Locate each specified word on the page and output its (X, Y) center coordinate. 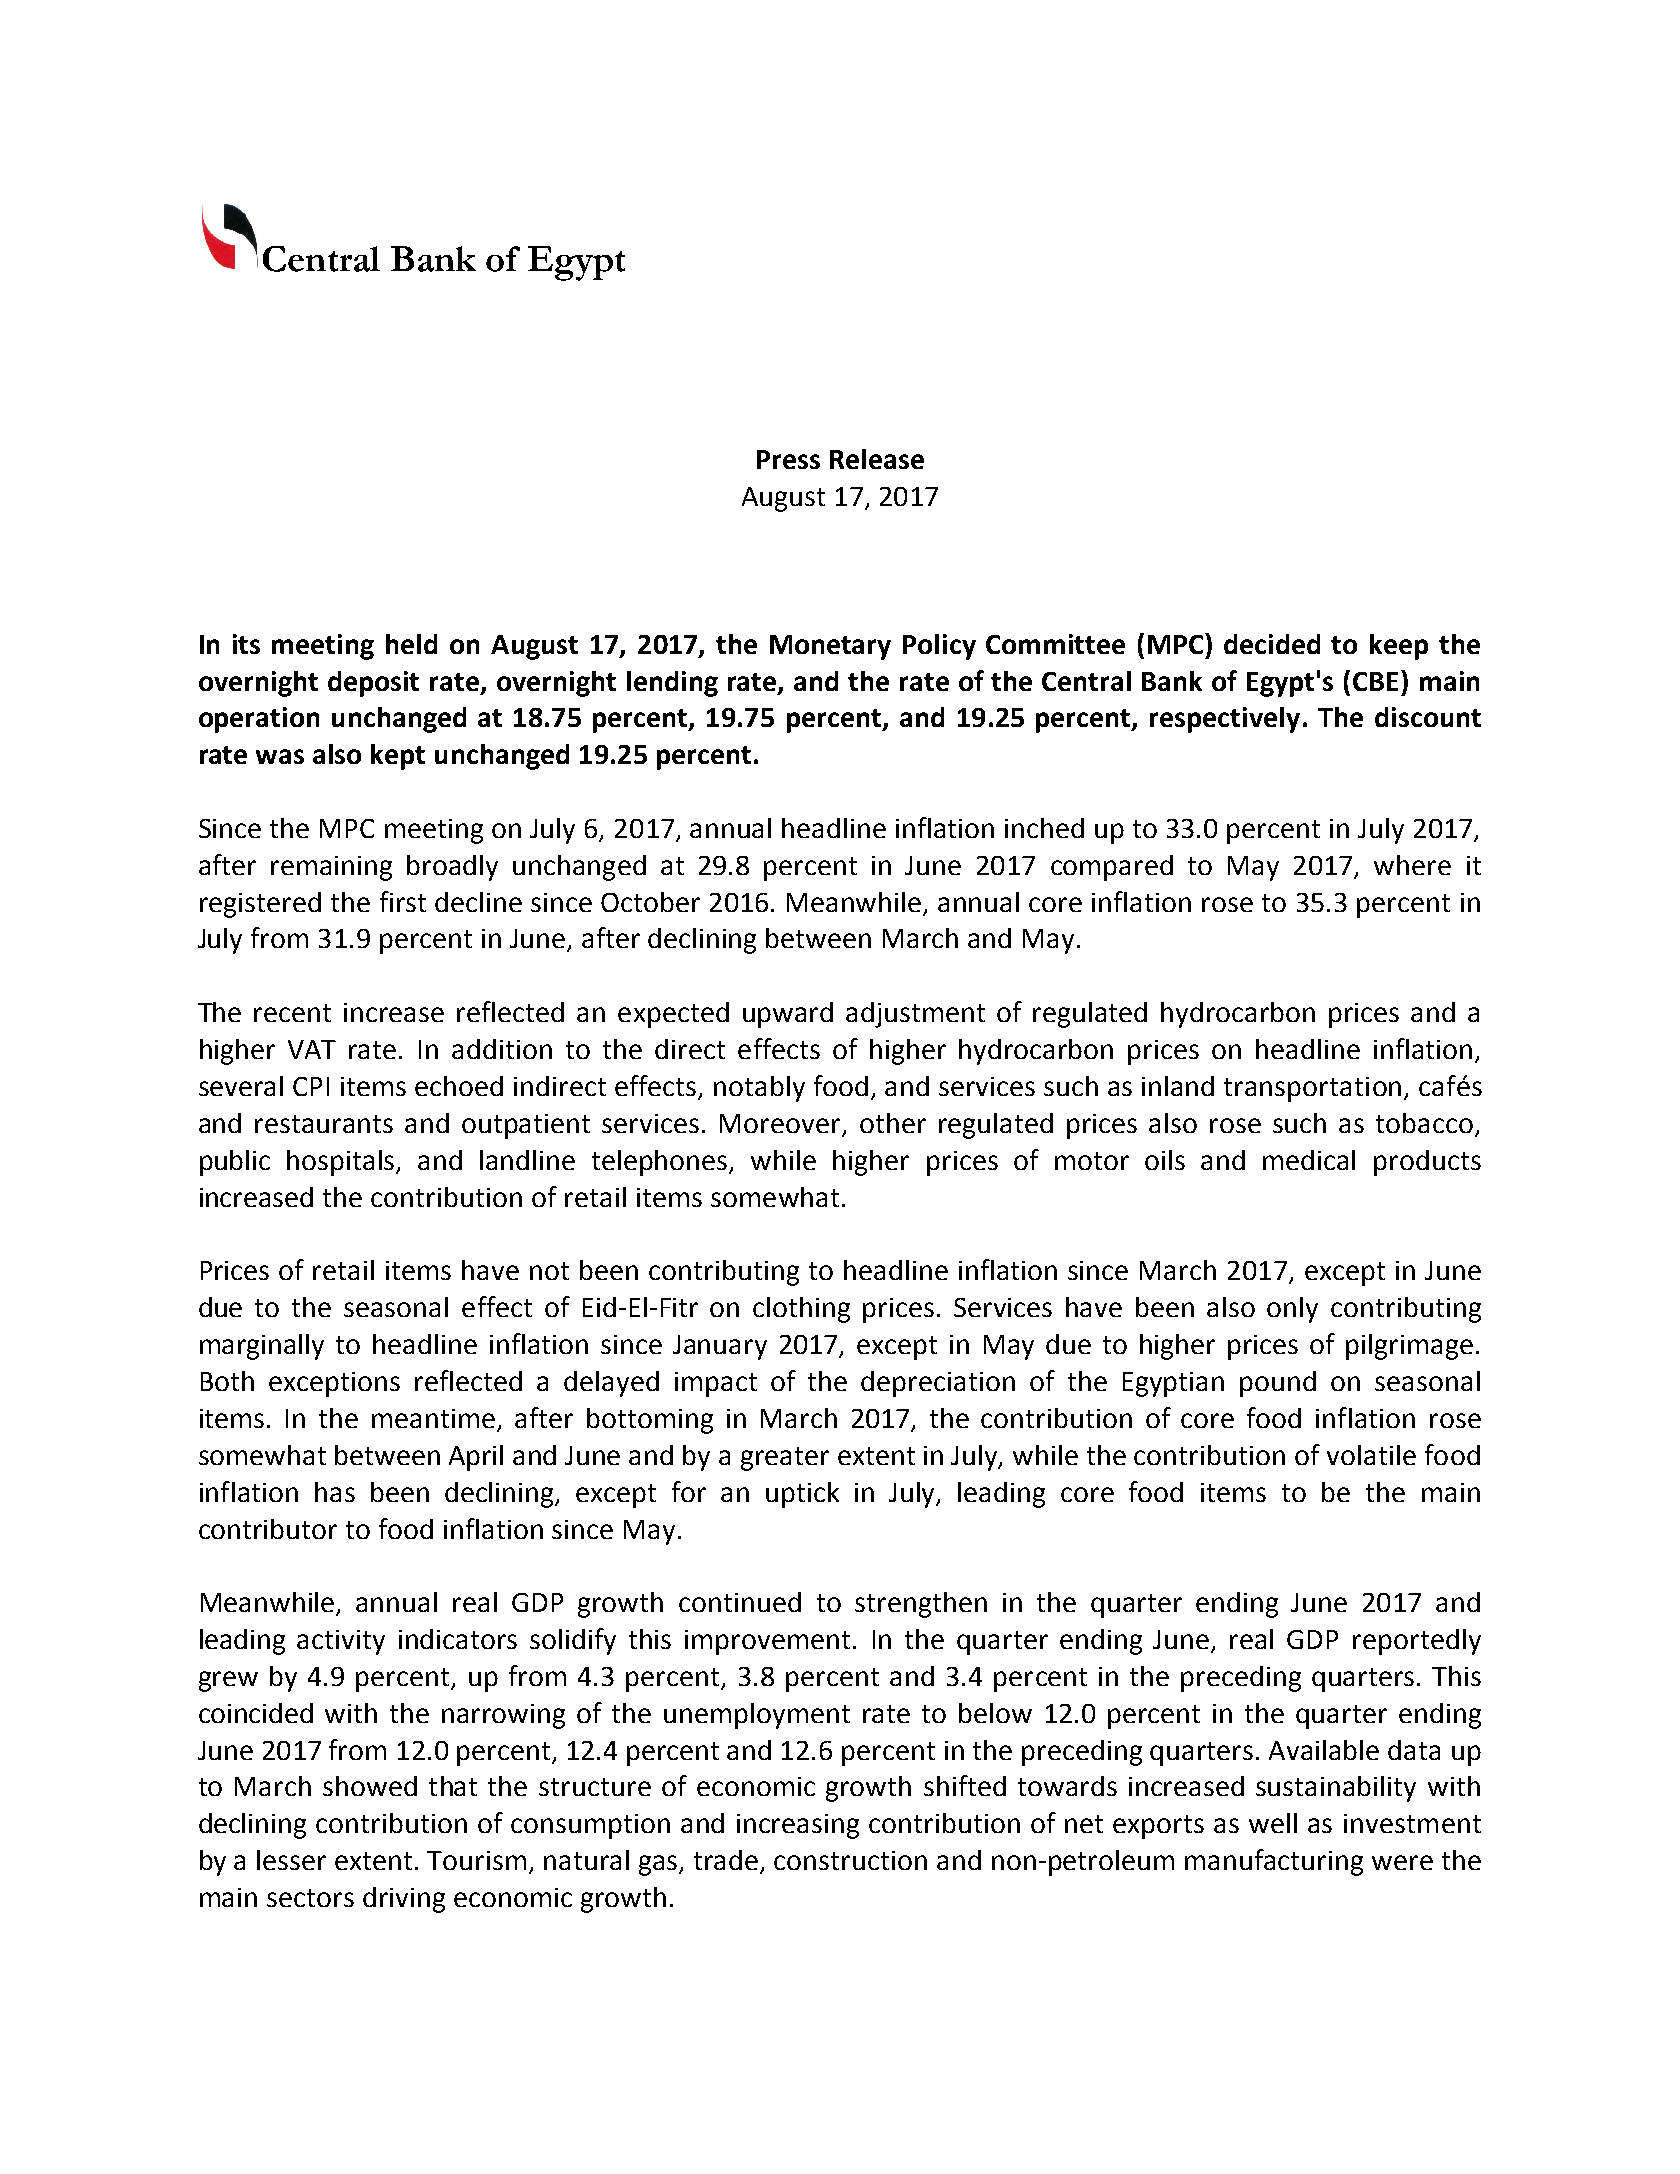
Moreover (782, 1125)
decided (1272, 644)
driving (404, 1900)
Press (788, 459)
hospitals (342, 1163)
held (411, 644)
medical (1309, 1160)
